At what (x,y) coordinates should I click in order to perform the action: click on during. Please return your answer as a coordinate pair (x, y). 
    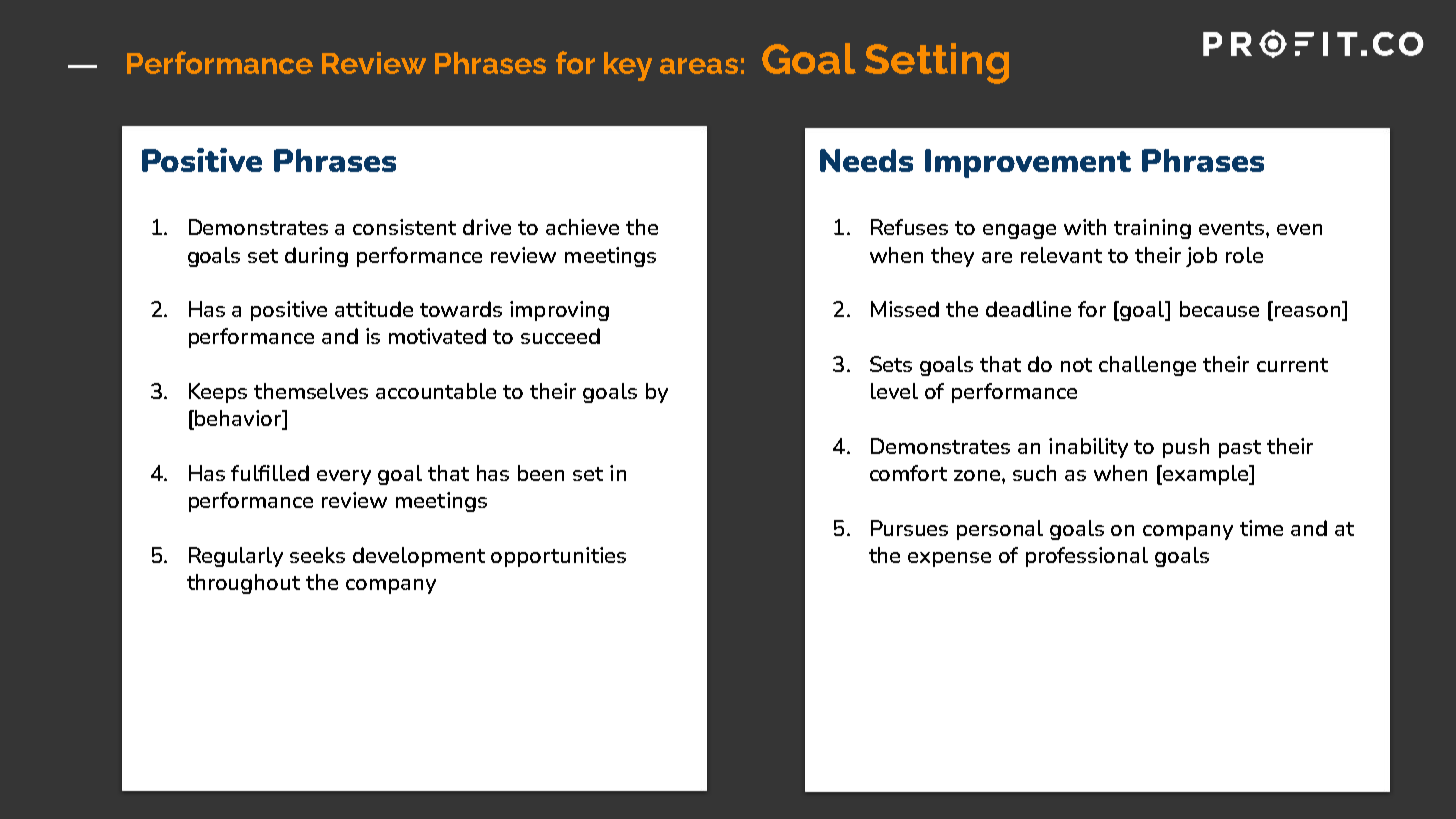
    Looking at the image, I should click on (316, 257).
